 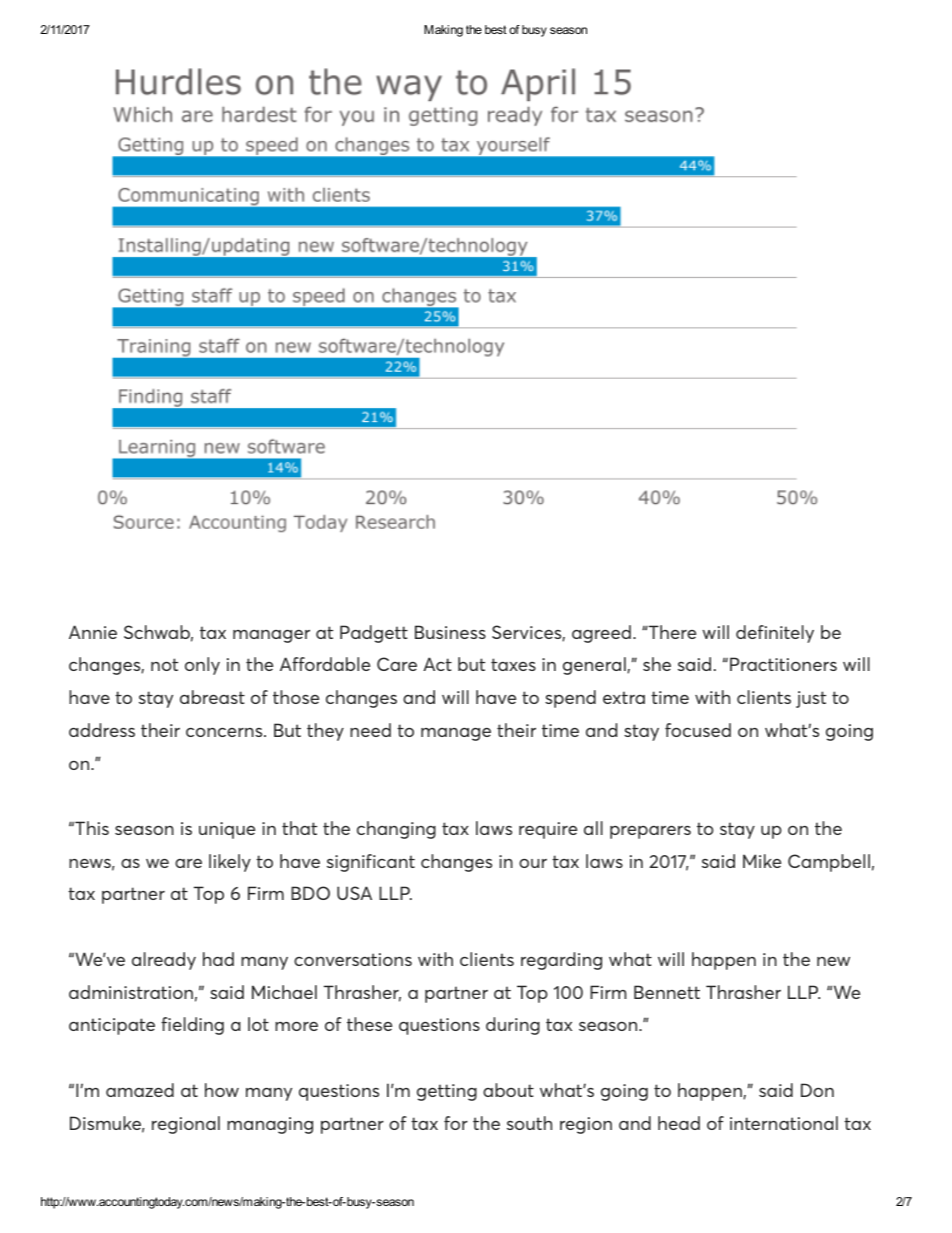 What do you see at coordinates (164, 664) in the page?
I see `not` at bounding box center [164, 664].
